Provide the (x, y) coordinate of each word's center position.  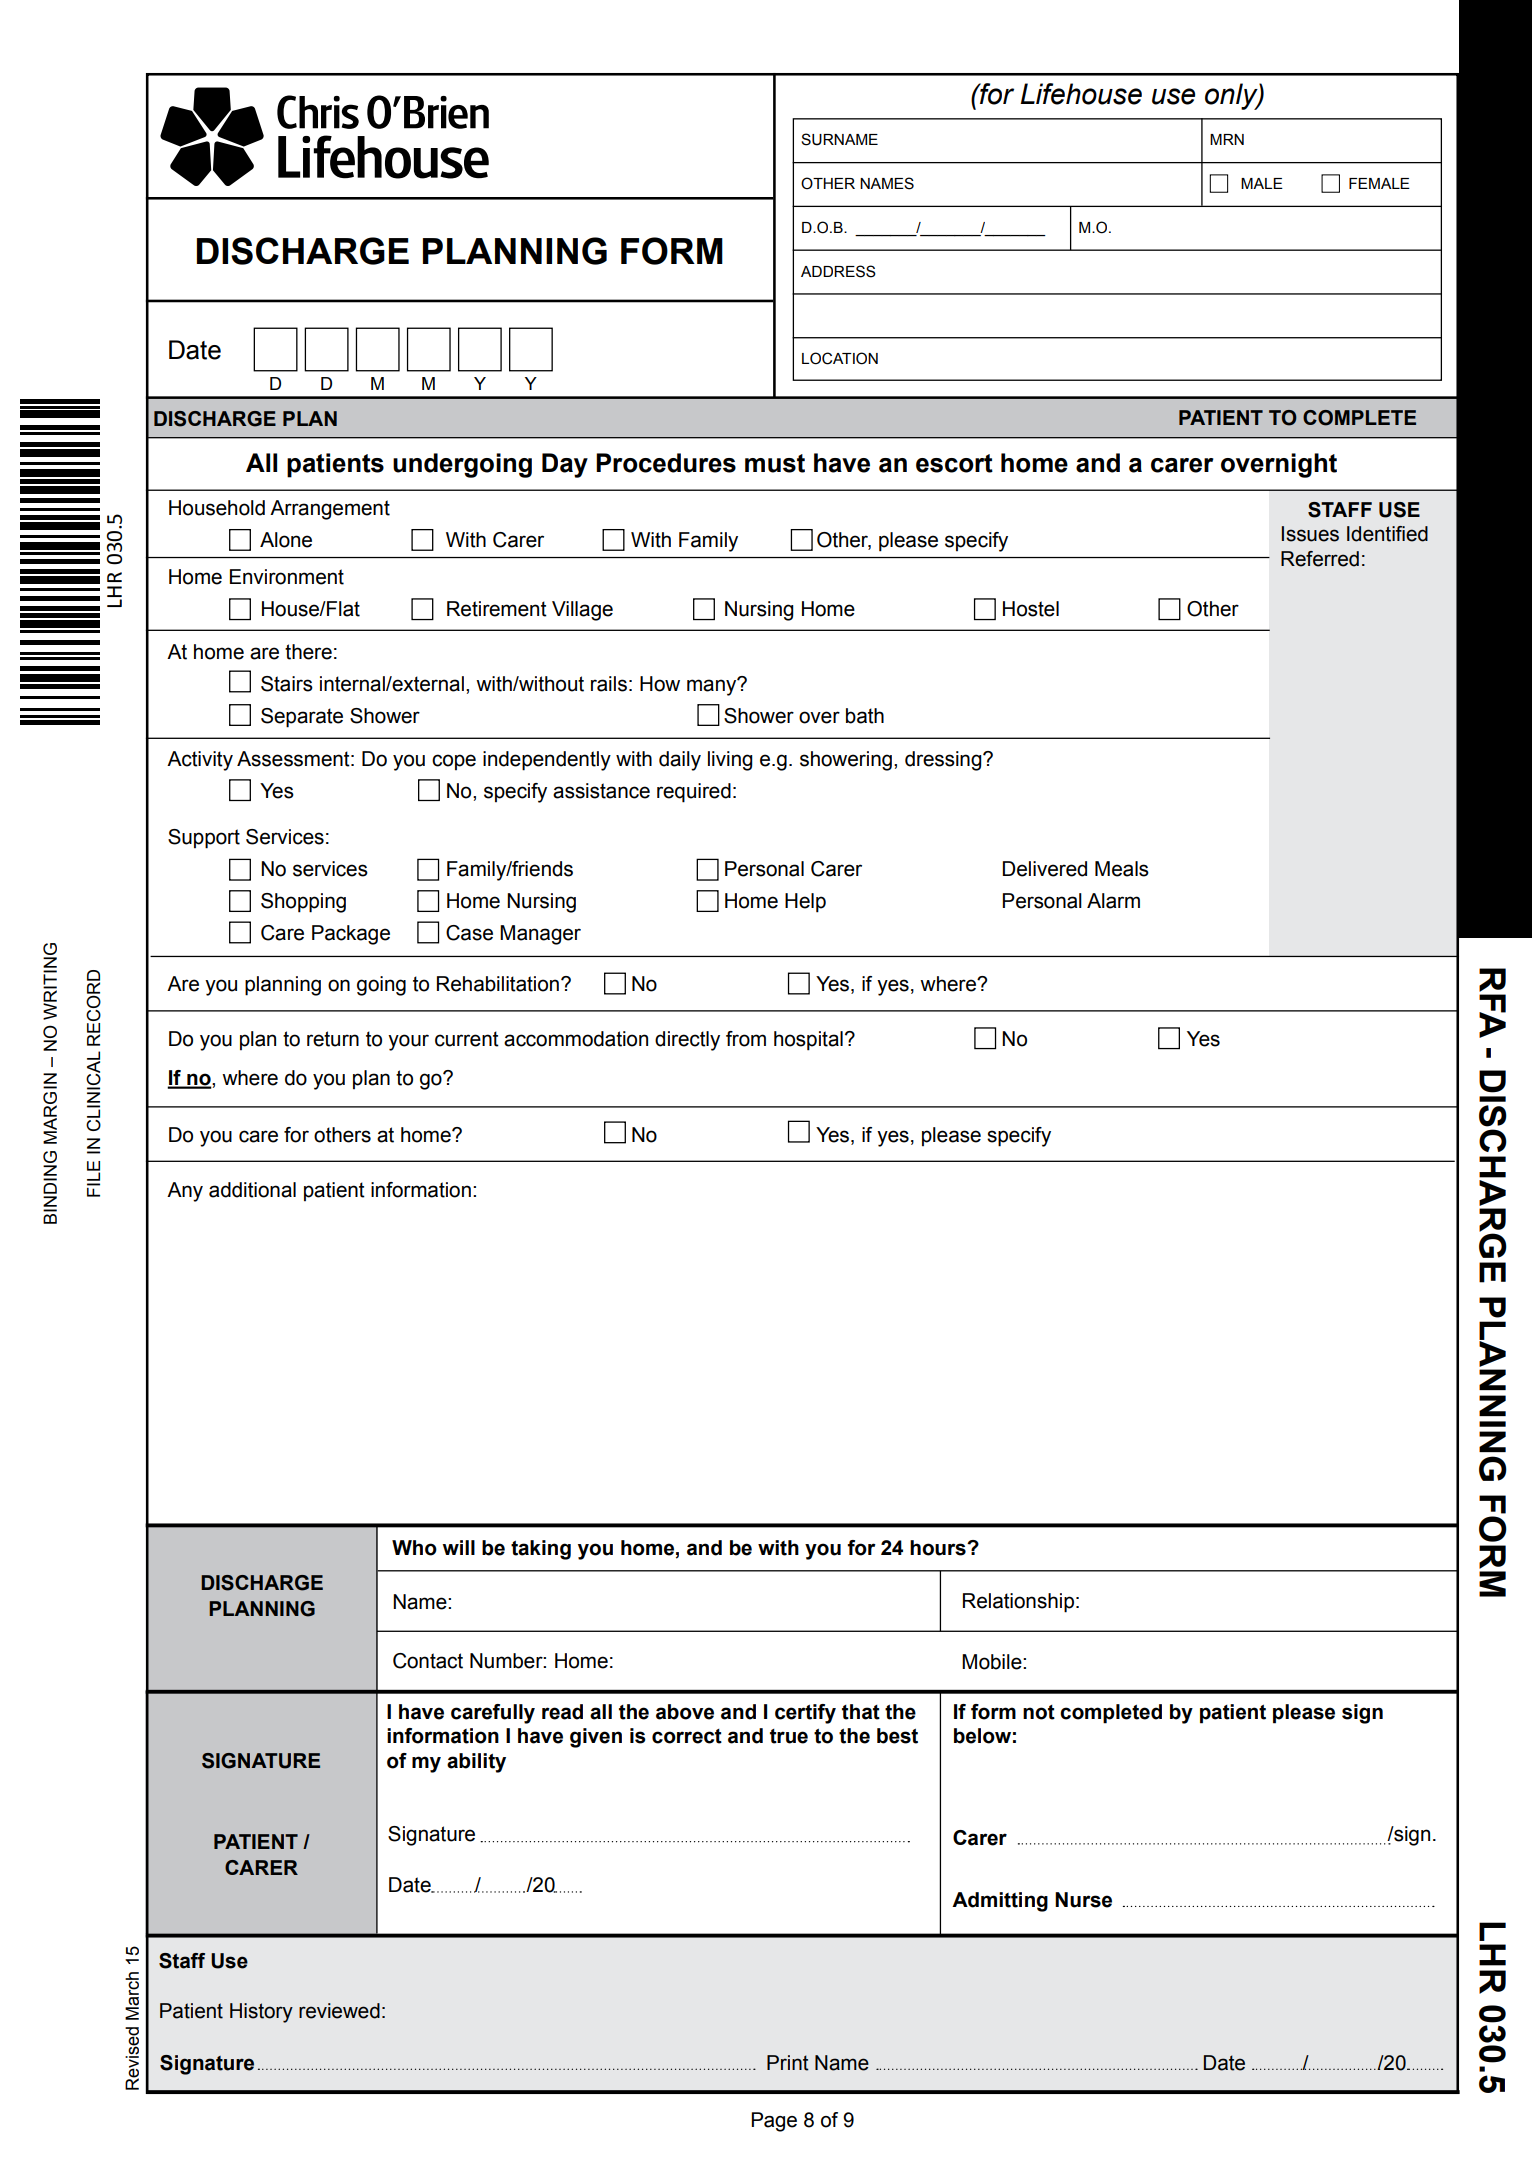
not (1039, 1712)
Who (414, 1548)
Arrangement (330, 510)
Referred (1320, 559)
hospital (808, 1041)
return (333, 1039)
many (713, 687)
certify (805, 1714)
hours (939, 1548)
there (308, 652)
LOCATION (840, 358)
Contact (428, 1661)
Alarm (1113, 901)
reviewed (339, 2011)
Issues (1310, 534)
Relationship (1018, 1603)
